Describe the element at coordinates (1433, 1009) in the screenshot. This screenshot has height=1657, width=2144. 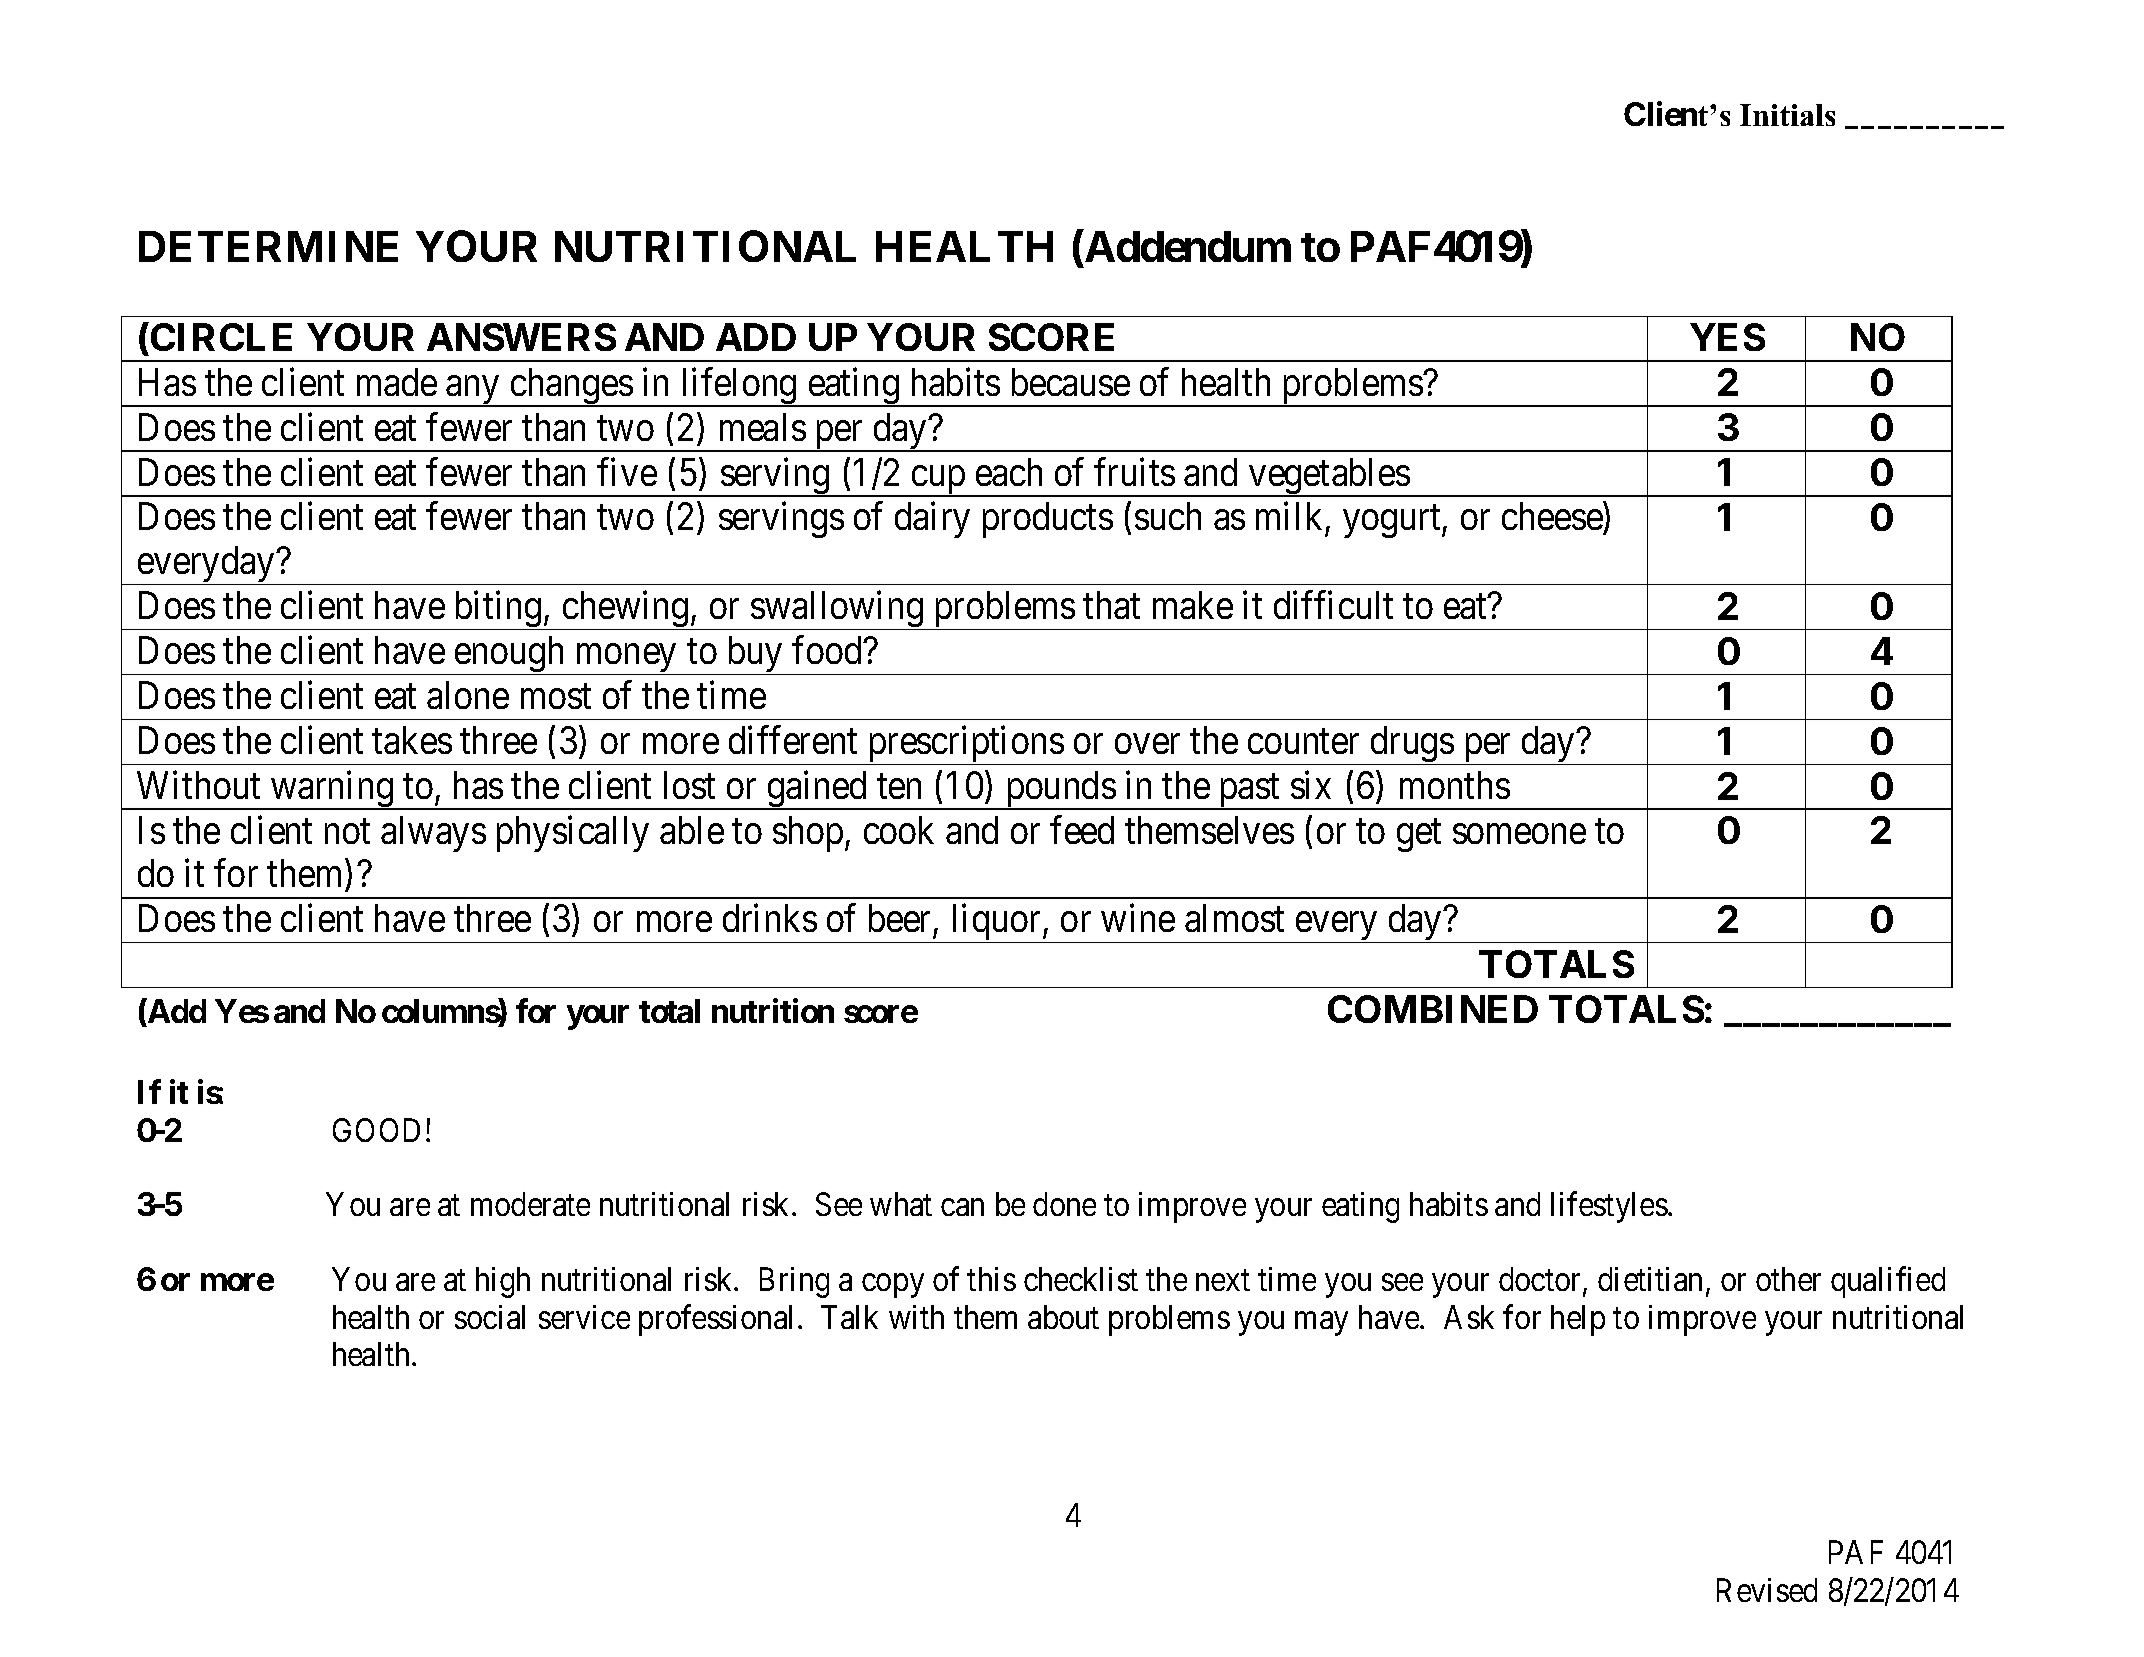
I see `COMBINED` at that location.
